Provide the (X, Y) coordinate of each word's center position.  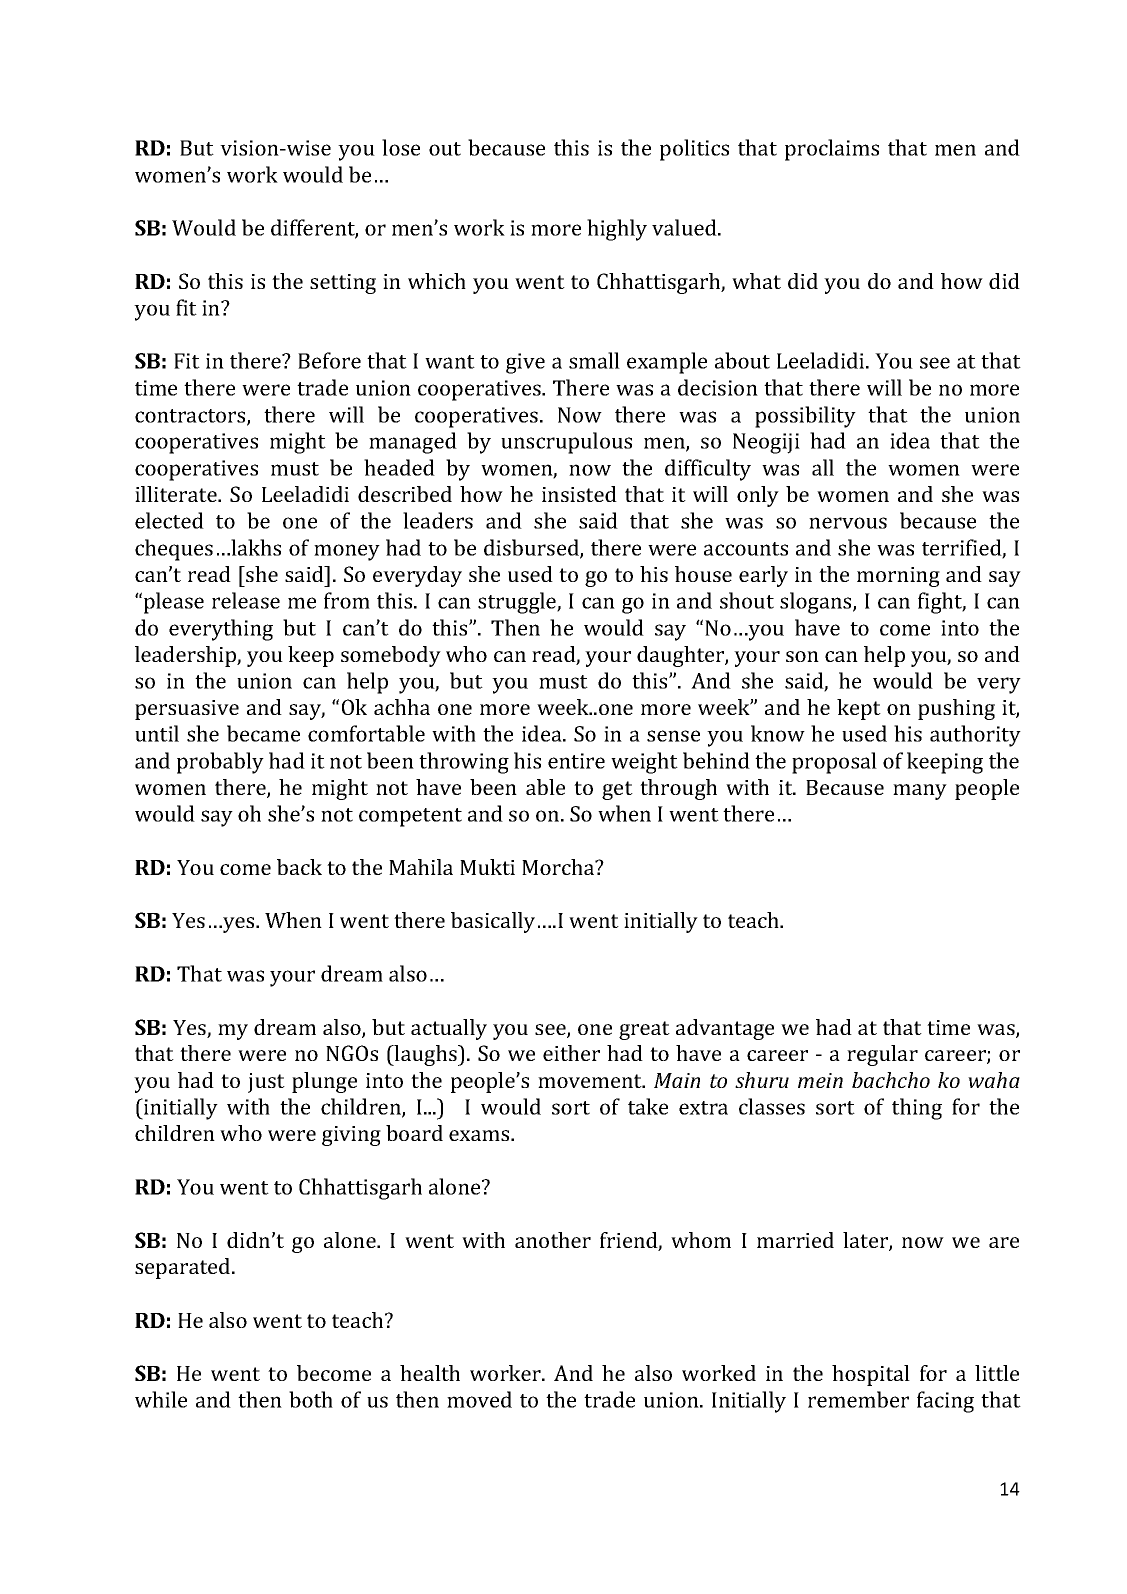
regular (882, 1055)
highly (617, 230)
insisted (579, 494)
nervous (848, 523)
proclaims (832, 150)
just (266, 1083)
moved (479, 1399)
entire (576, 761)
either (571, 1053)
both (311, 1399)
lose (401, 147)
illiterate (177, 494)
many (920, 792)
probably (220, 763)
